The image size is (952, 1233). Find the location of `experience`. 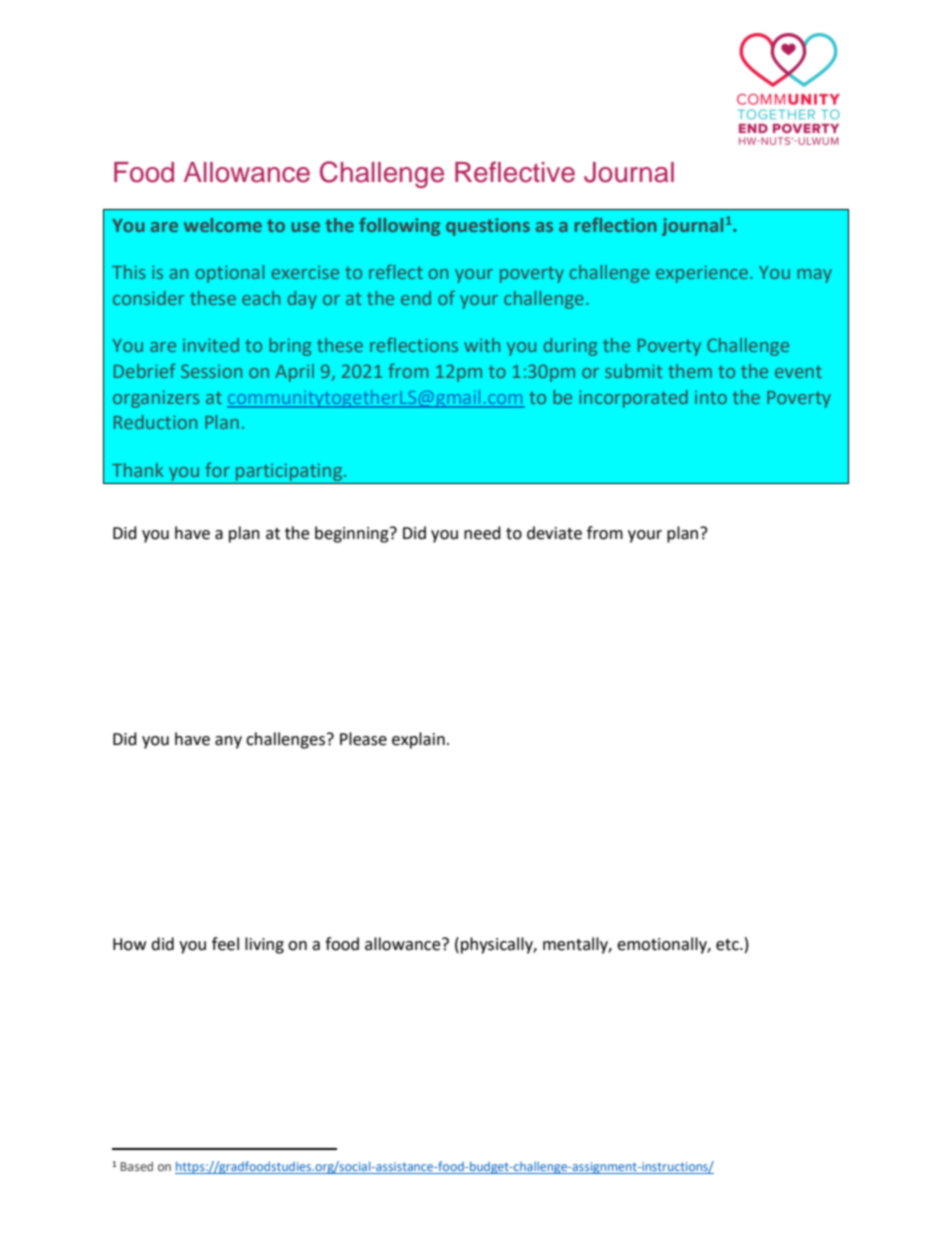

experience is located at coordinates (702, 274).
